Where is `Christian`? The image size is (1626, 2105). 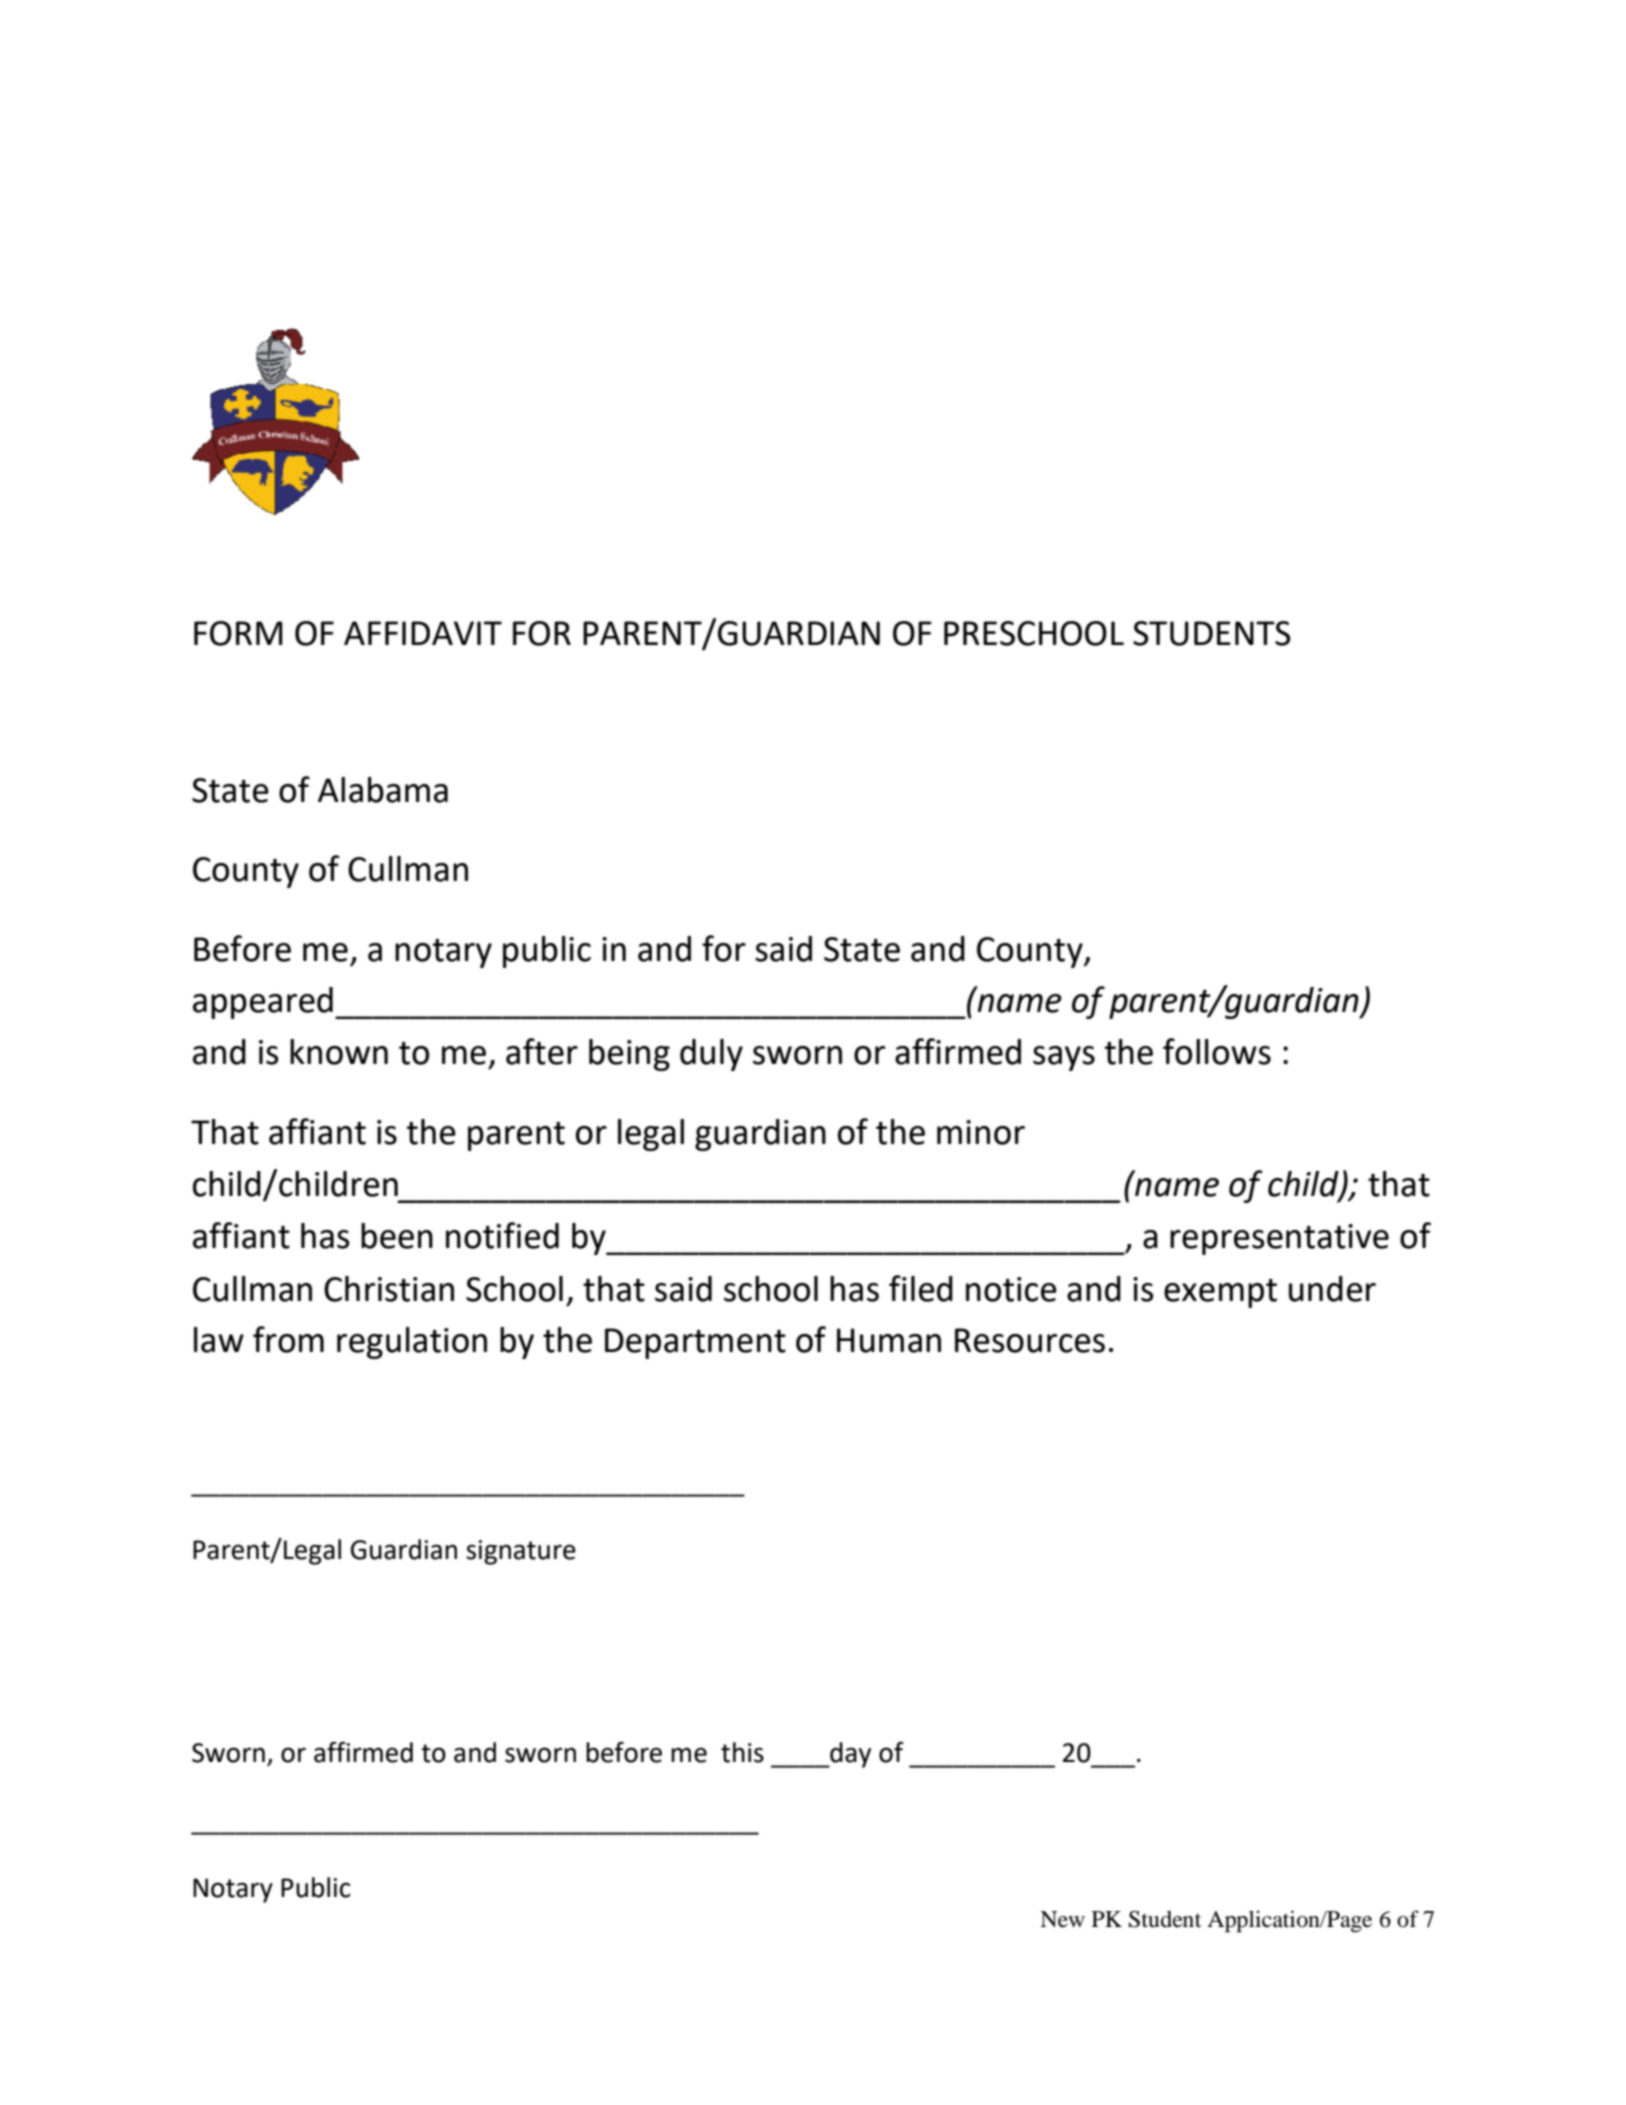 Christian is located at coordinates (389, 1289).
